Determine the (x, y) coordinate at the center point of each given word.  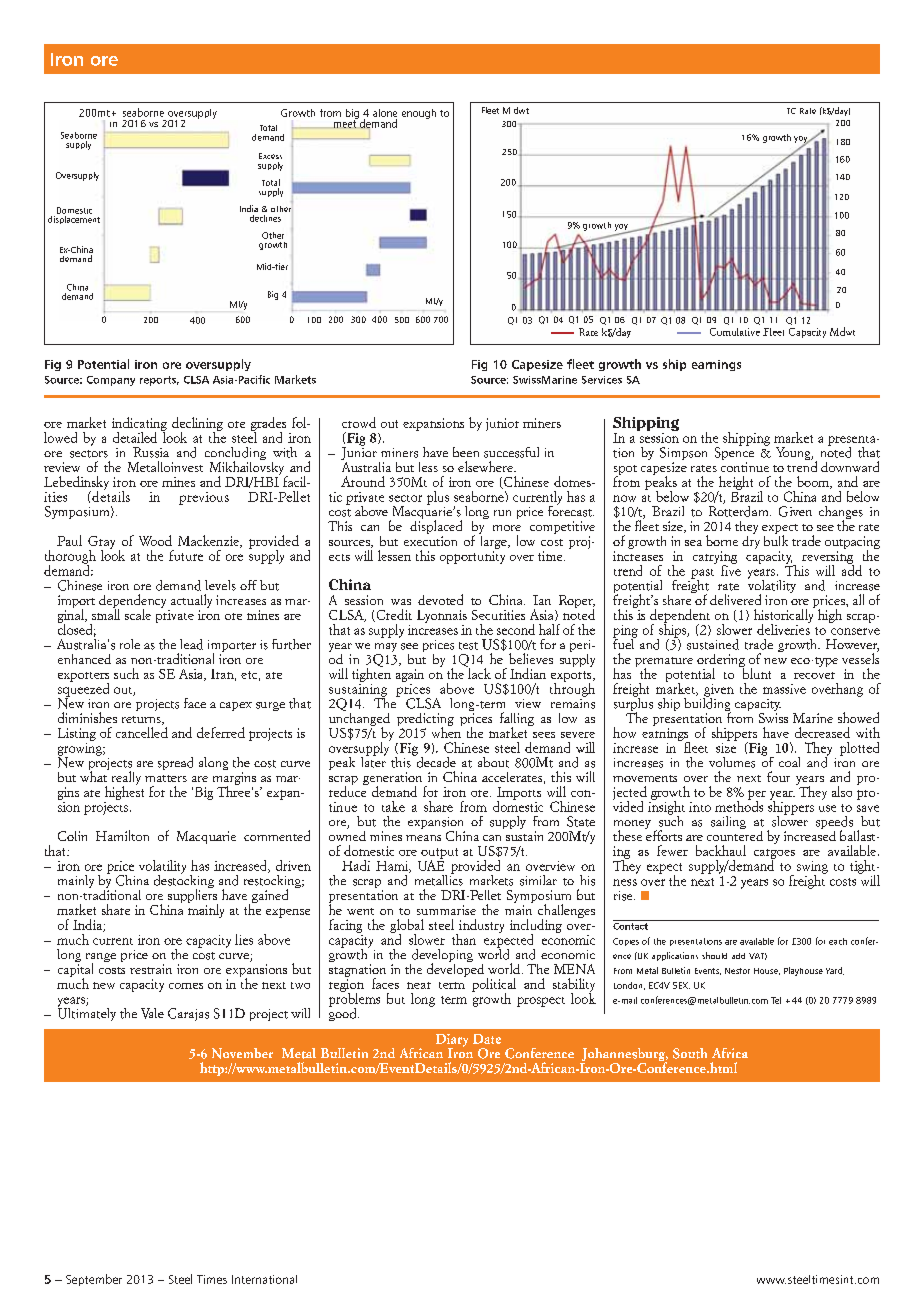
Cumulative (735, 332)
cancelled (142, 732)
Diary (452, 1041)
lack (478, 672)
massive (784, 689)
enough (419, 114)
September (94, 1280)
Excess (270, 156)
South (690, 1053)
